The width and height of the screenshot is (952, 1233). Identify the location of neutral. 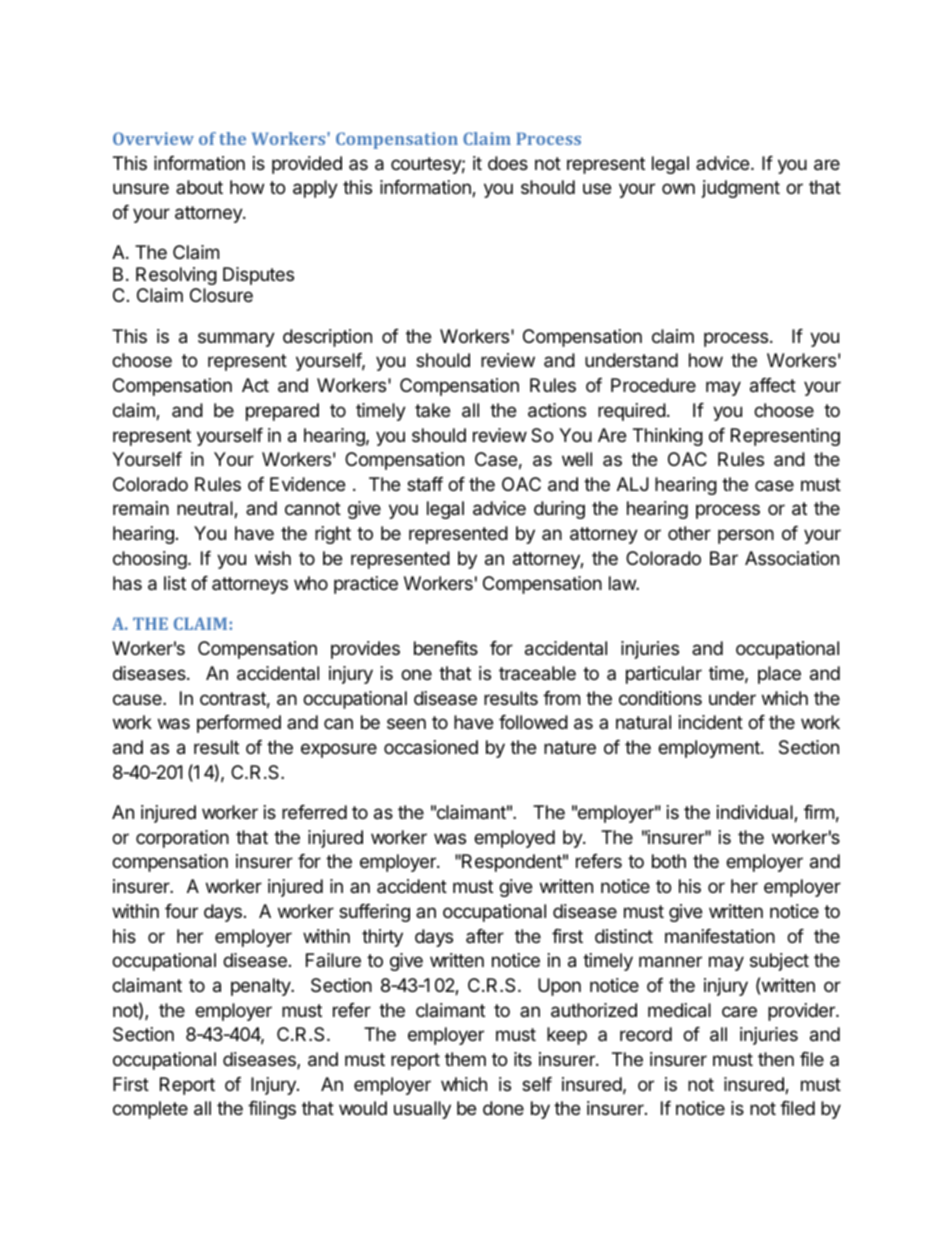
(206, 509).
